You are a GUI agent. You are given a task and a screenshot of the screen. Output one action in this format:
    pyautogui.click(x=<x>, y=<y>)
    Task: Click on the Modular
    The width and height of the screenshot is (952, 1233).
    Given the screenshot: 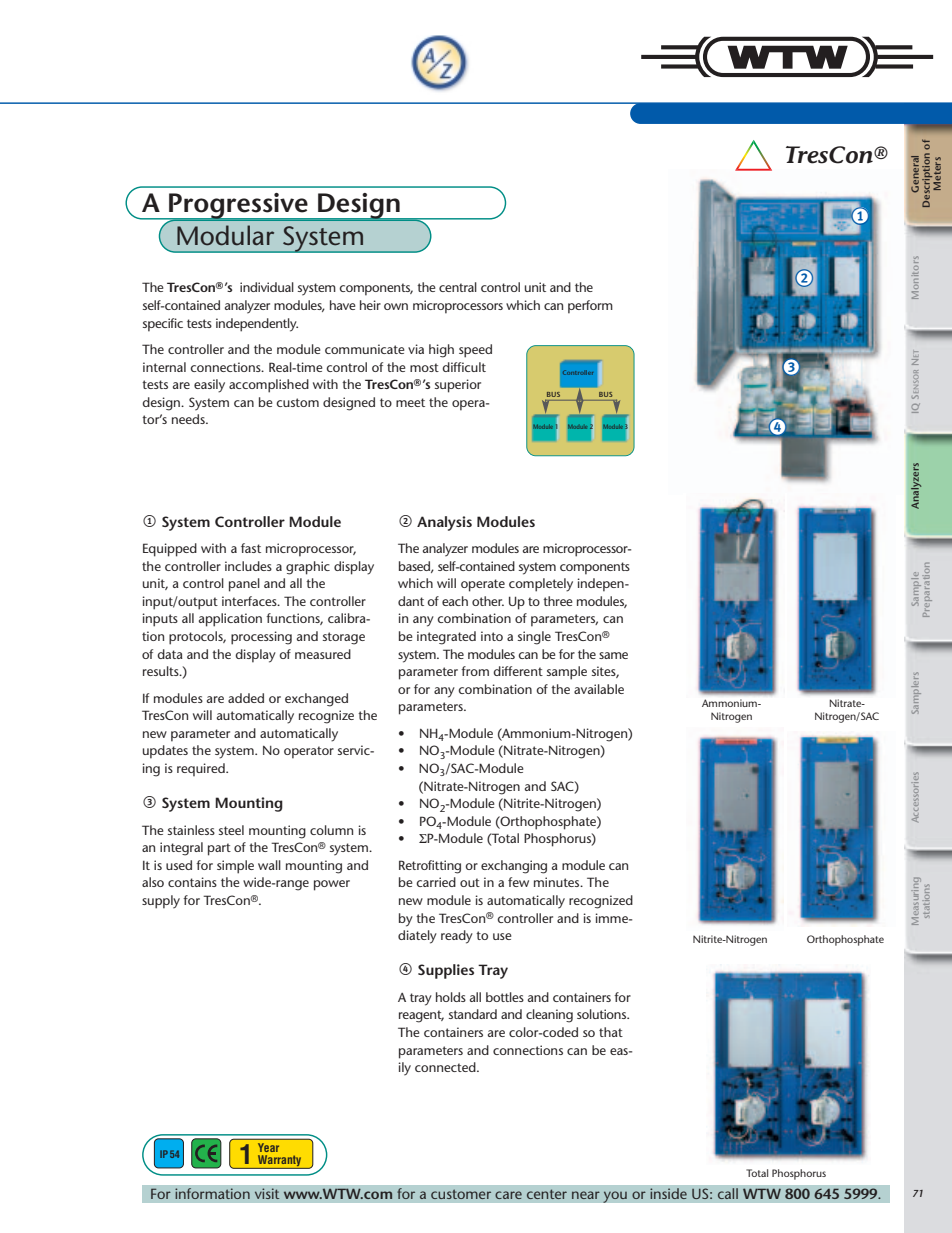 What is the action you would take?
    pyautogui.click(x=225, y=235)
